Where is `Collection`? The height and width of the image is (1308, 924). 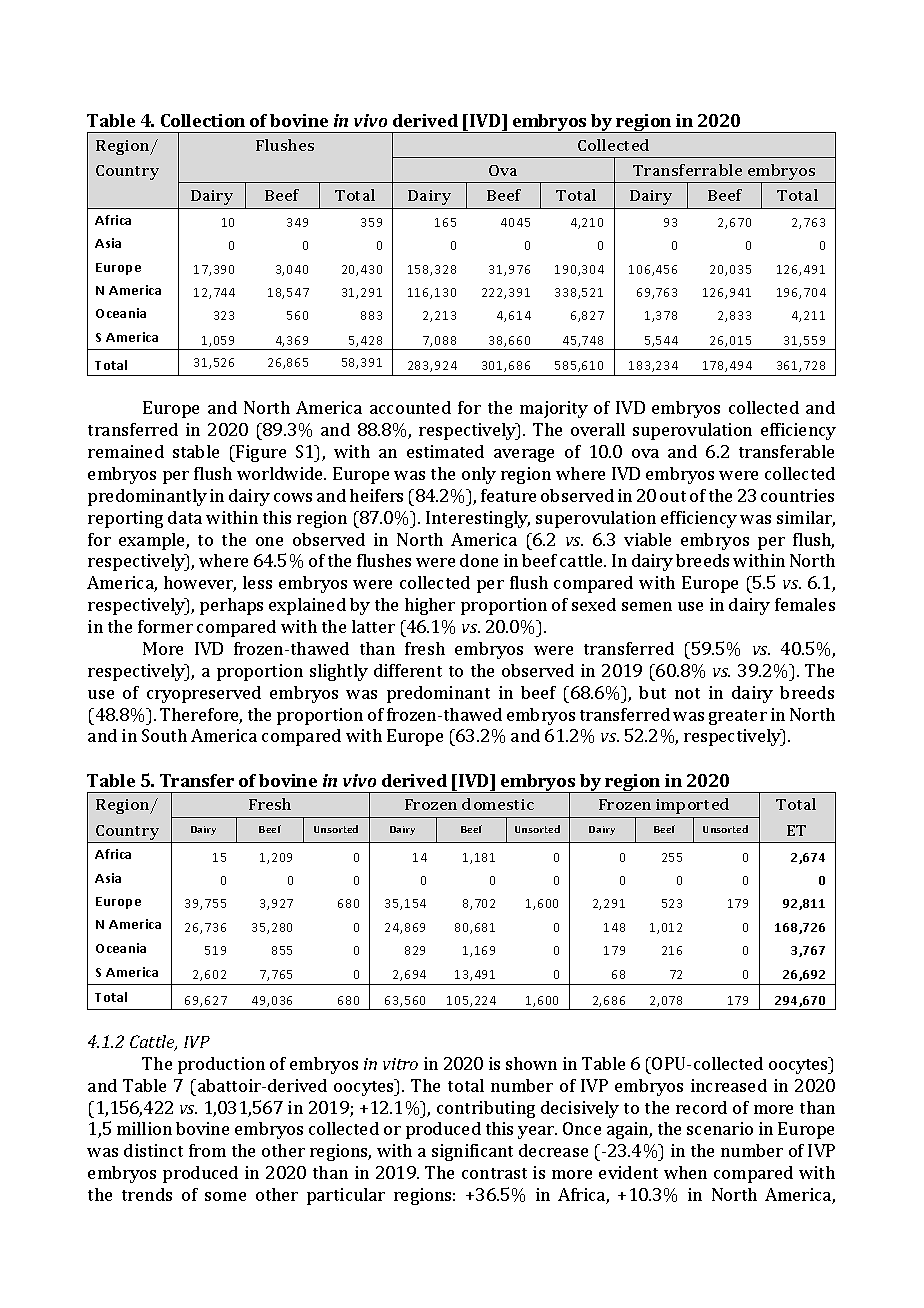
Collection is located at coordinates (203, 120).
